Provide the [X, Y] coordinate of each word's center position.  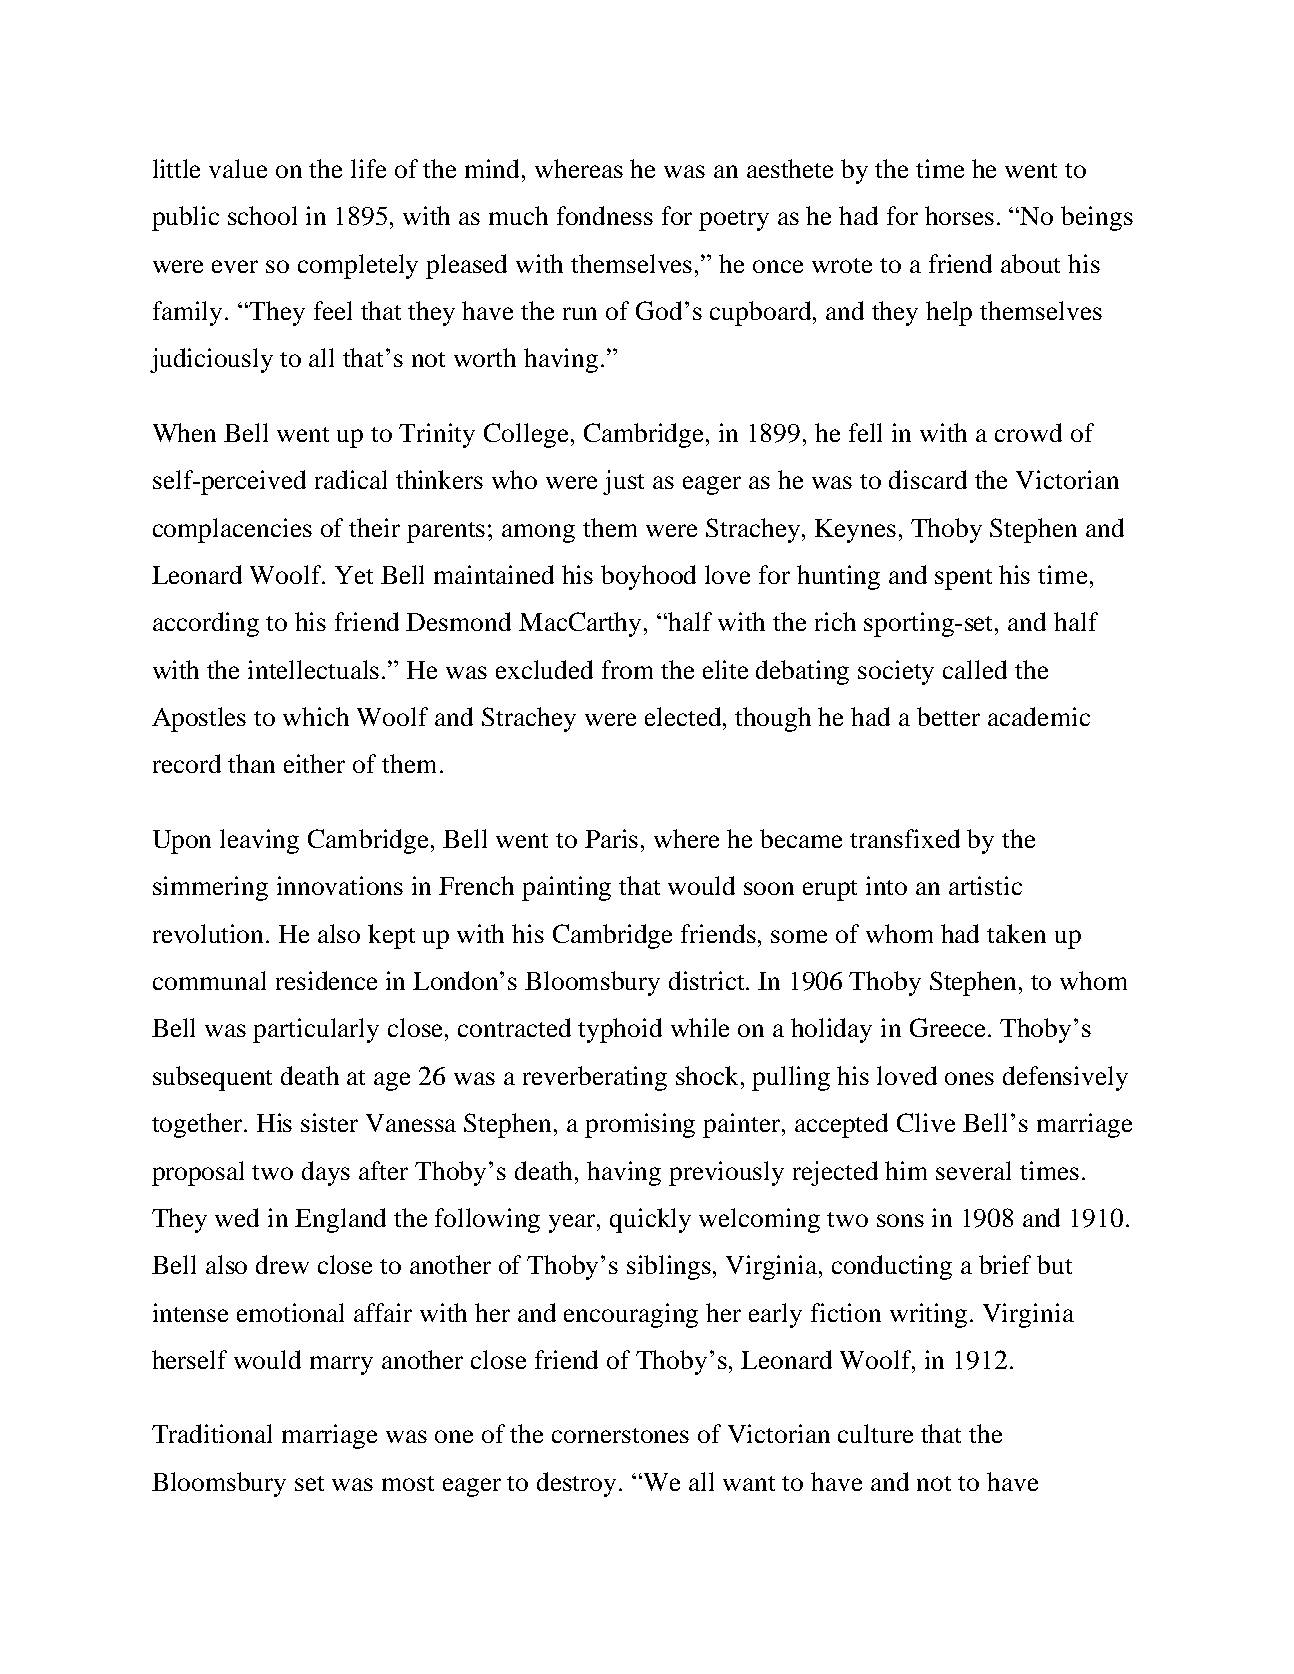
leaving [259, 841]
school [262, 215]
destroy [576, 1484]
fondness [605, 215]
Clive [926, 1122]
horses [959, 215]
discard [928, 479]
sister [329, 1122]
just [623, 482]
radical [351, 479]
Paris [611, 838]
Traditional [212, 1433]
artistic [985, 885]
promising [640, 1125]
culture [875, 1433]
